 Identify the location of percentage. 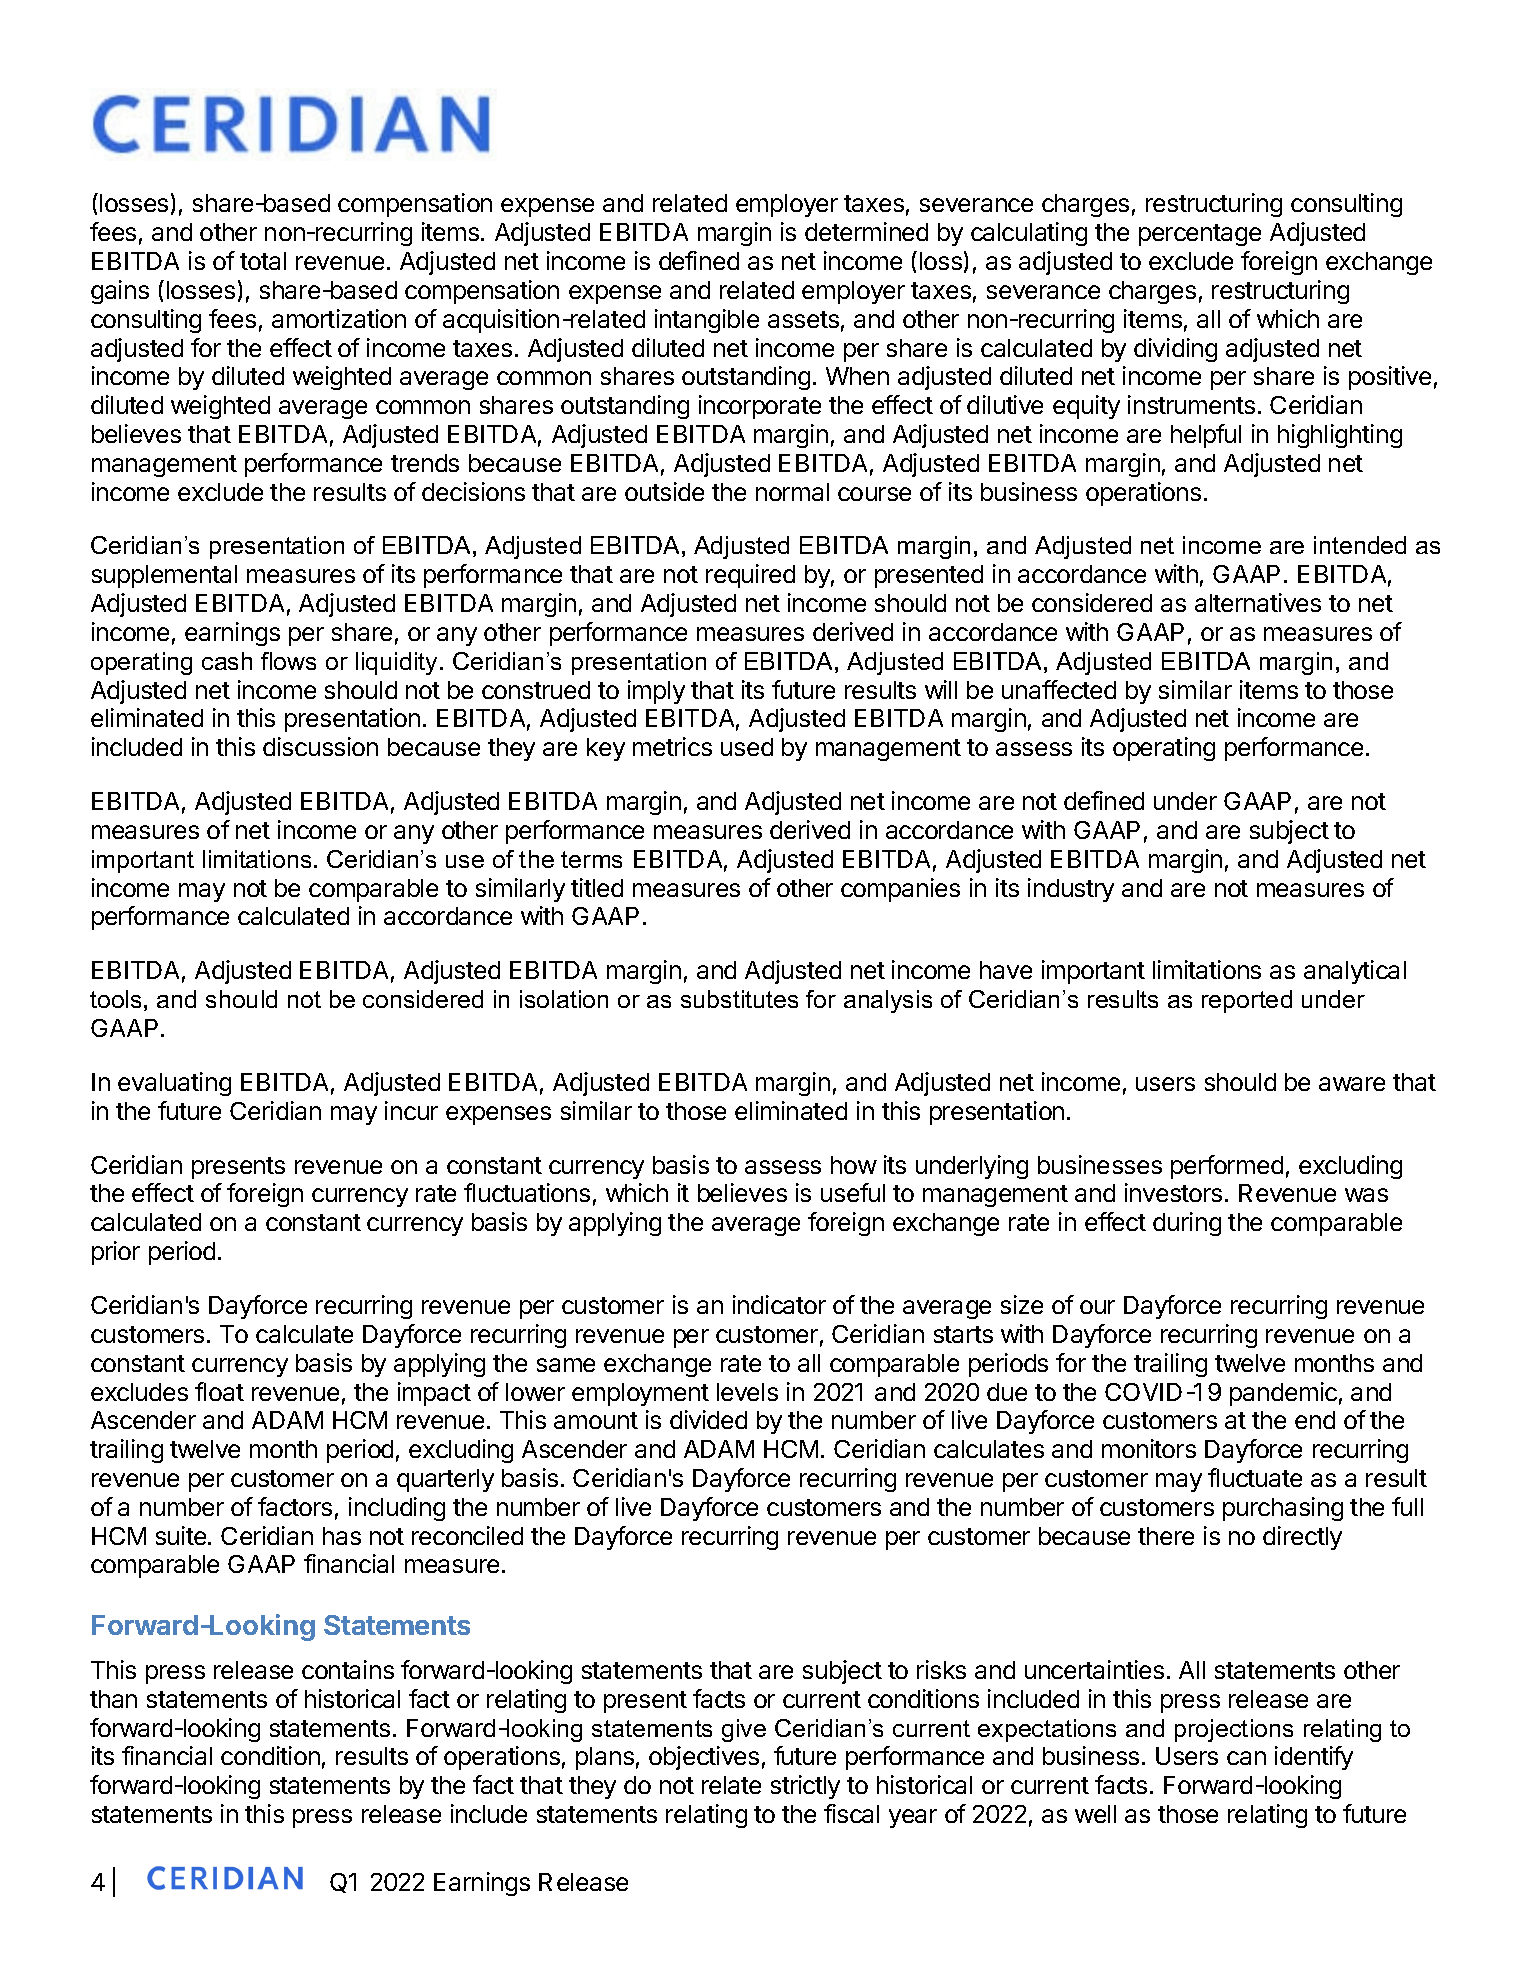
(1200, 235).
